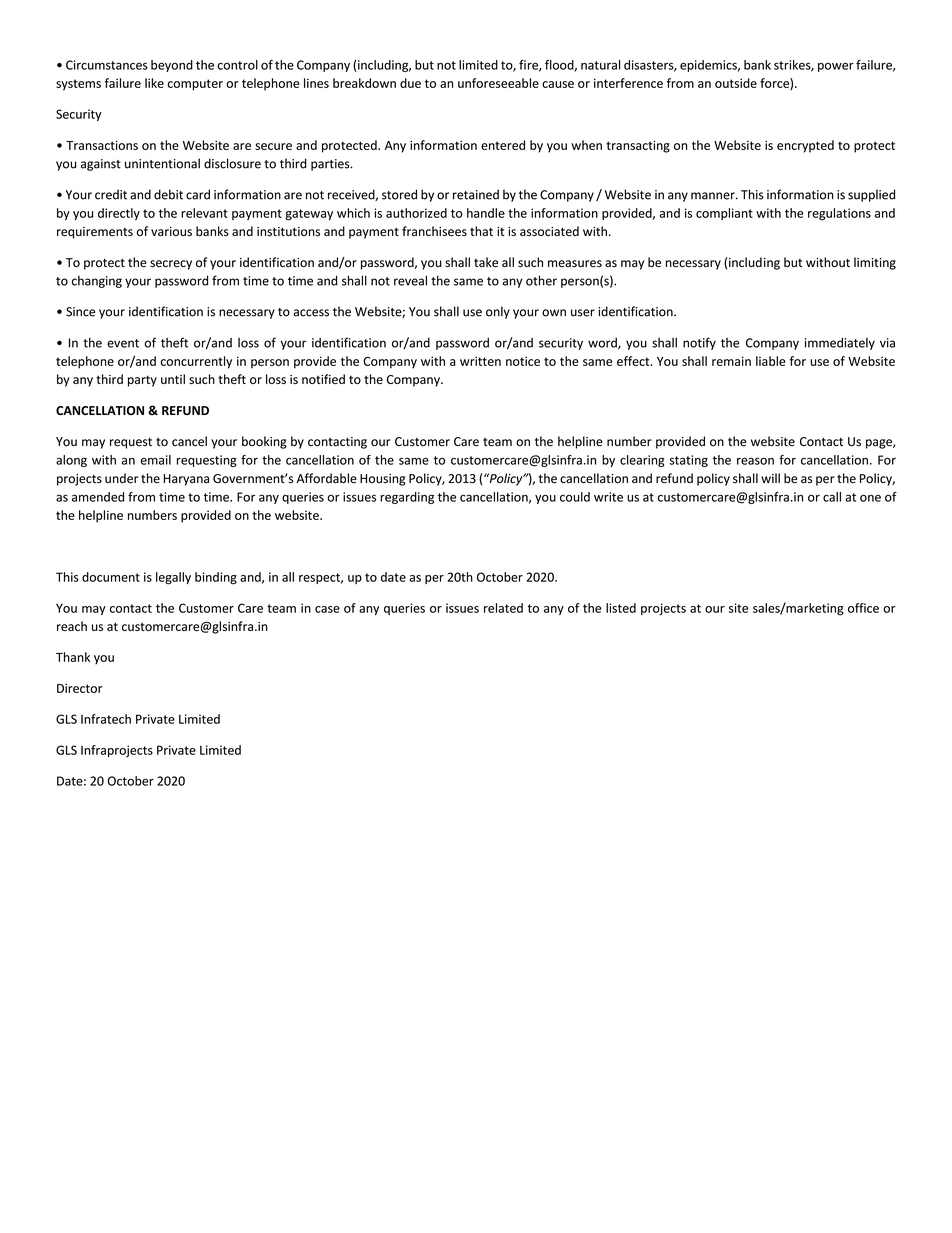  What do you see at coordinates (73, 657) in the image?
I see `Thank` at bounding box center [73, 657].
